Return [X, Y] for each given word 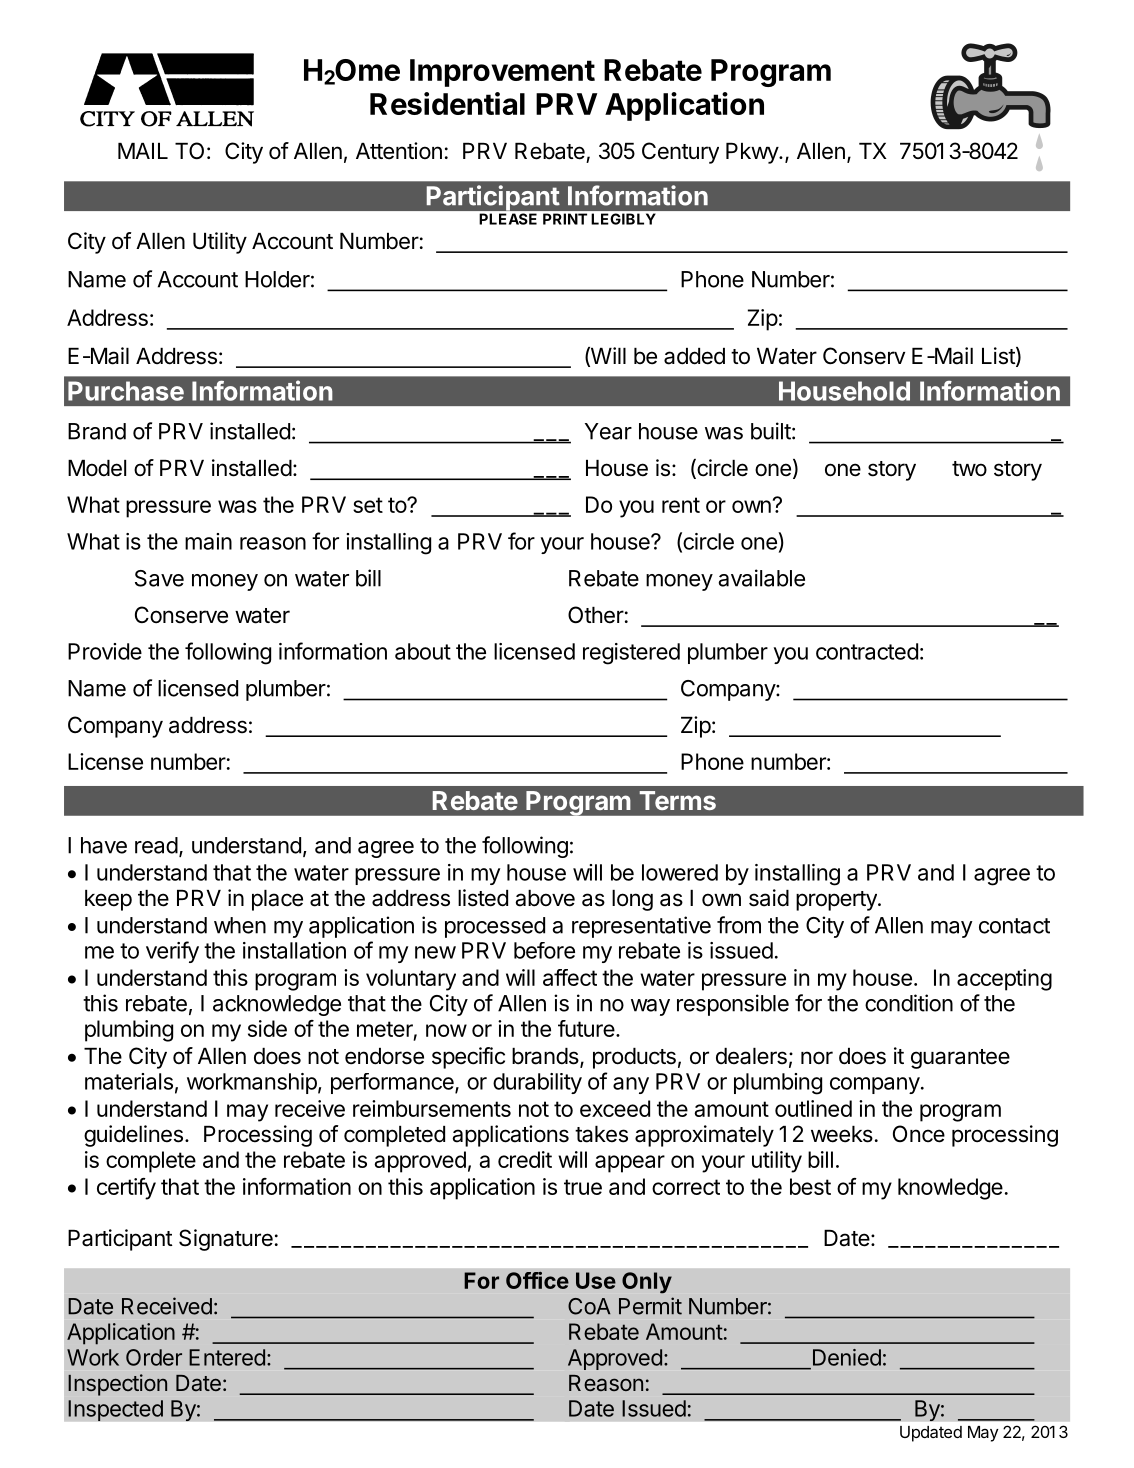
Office [537, 1280]
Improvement [502, 73]
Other [596, 615]
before [544, 950]
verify [172, 952]
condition [909, 1003]
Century [680, 153]
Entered [227, 1357]
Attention [399, 151]
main [208, 541]
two [969, 468]
